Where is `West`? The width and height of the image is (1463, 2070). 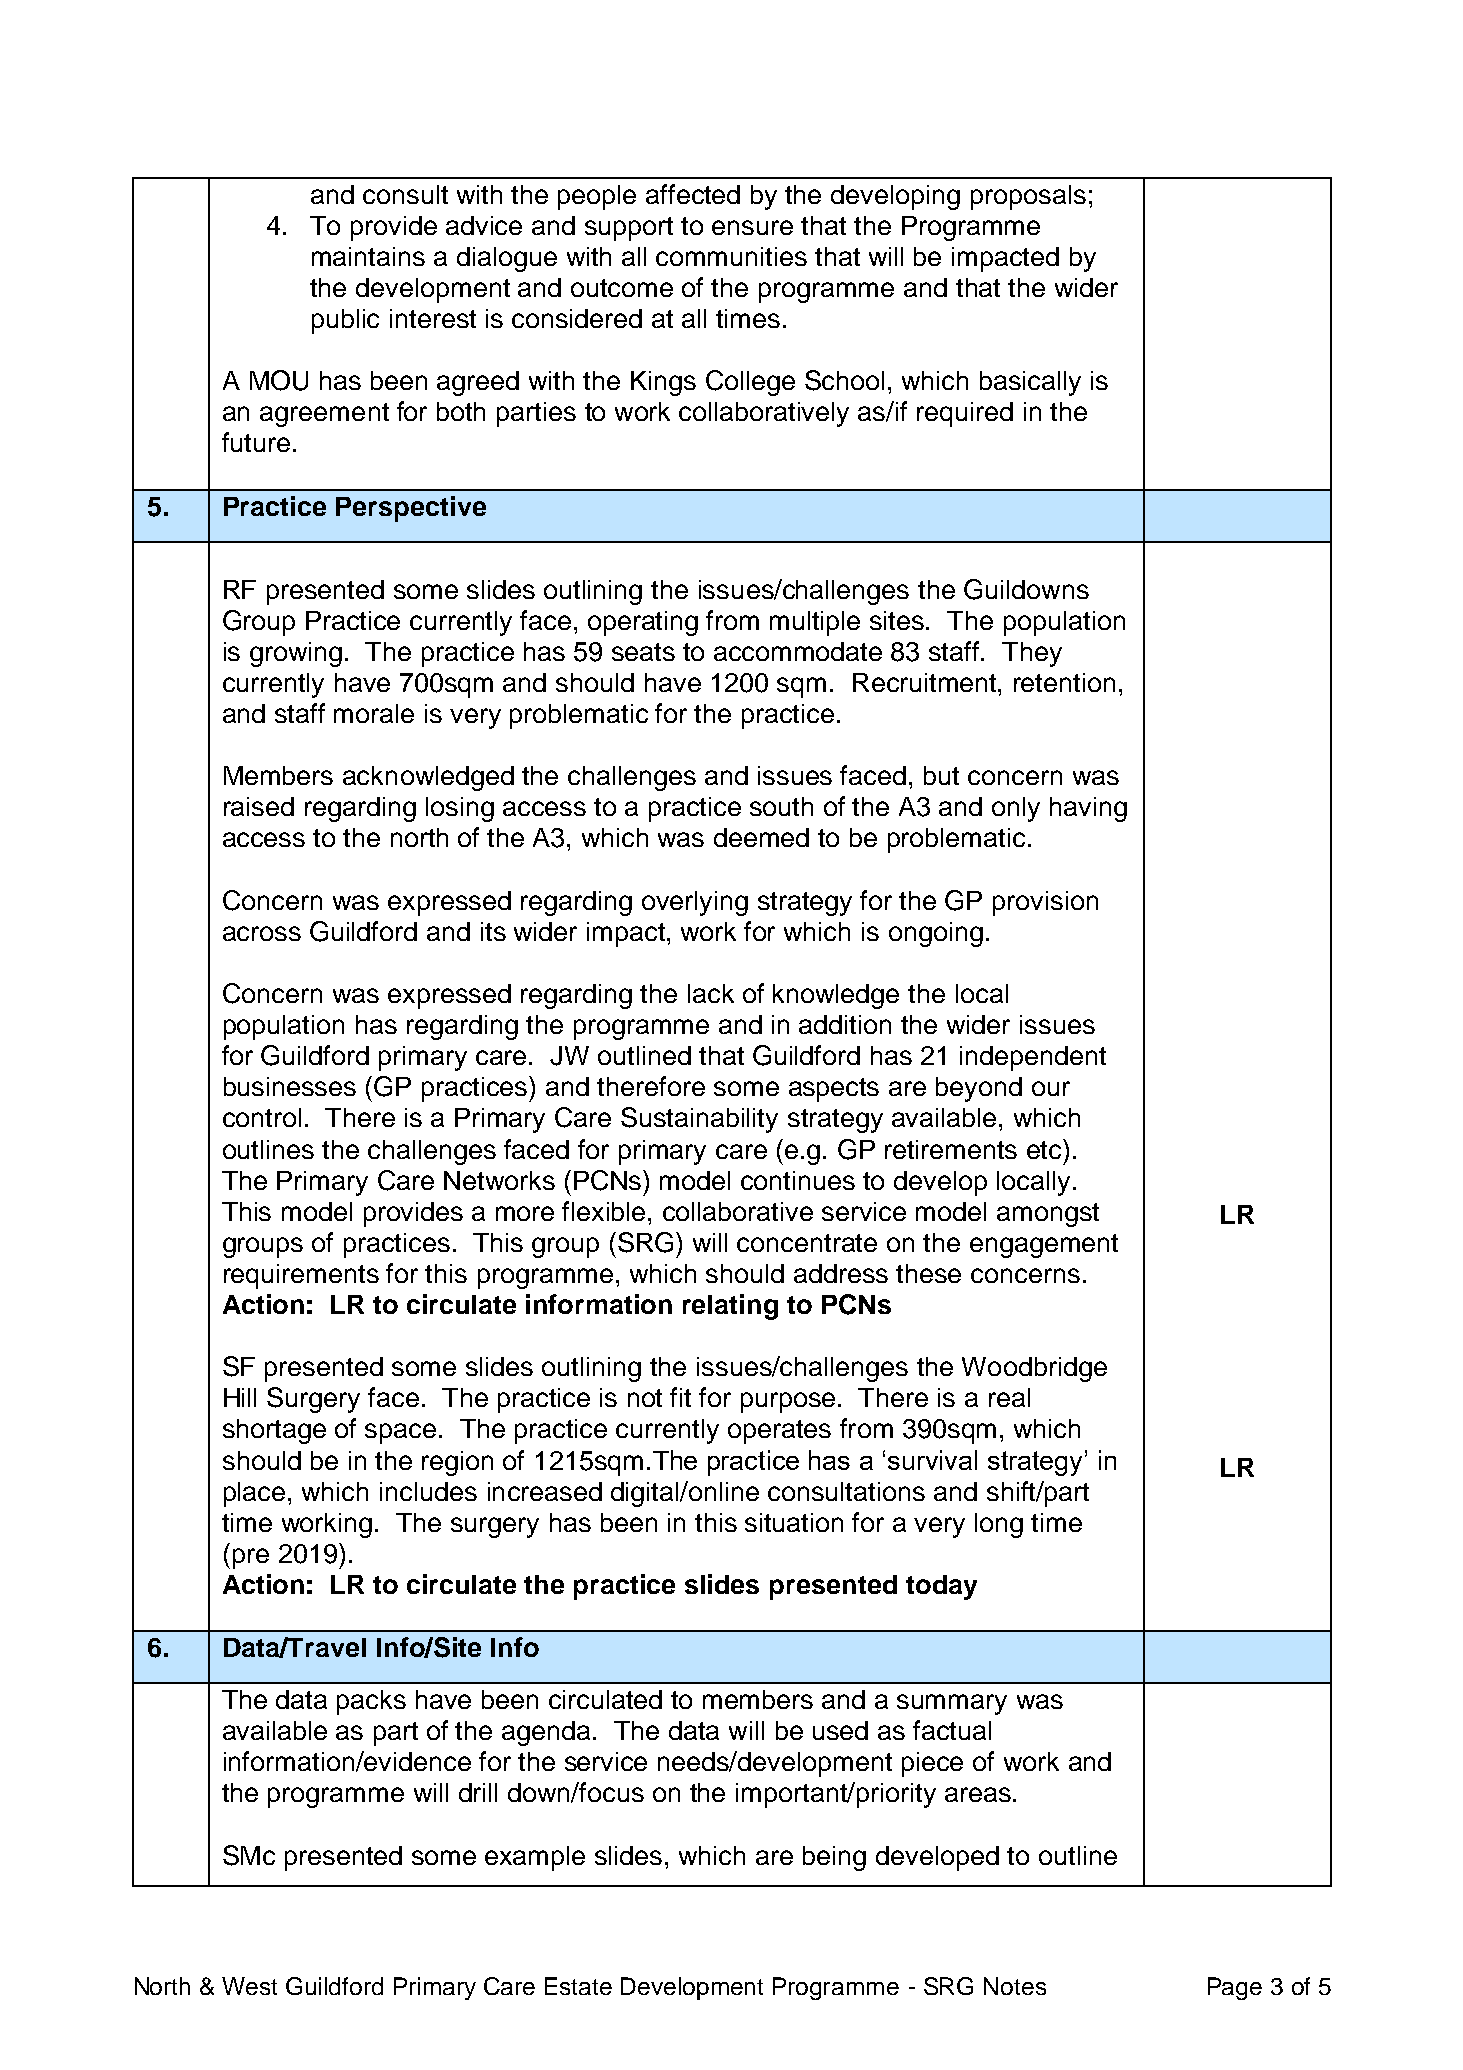 West is located at coordinates (249, 1986).
